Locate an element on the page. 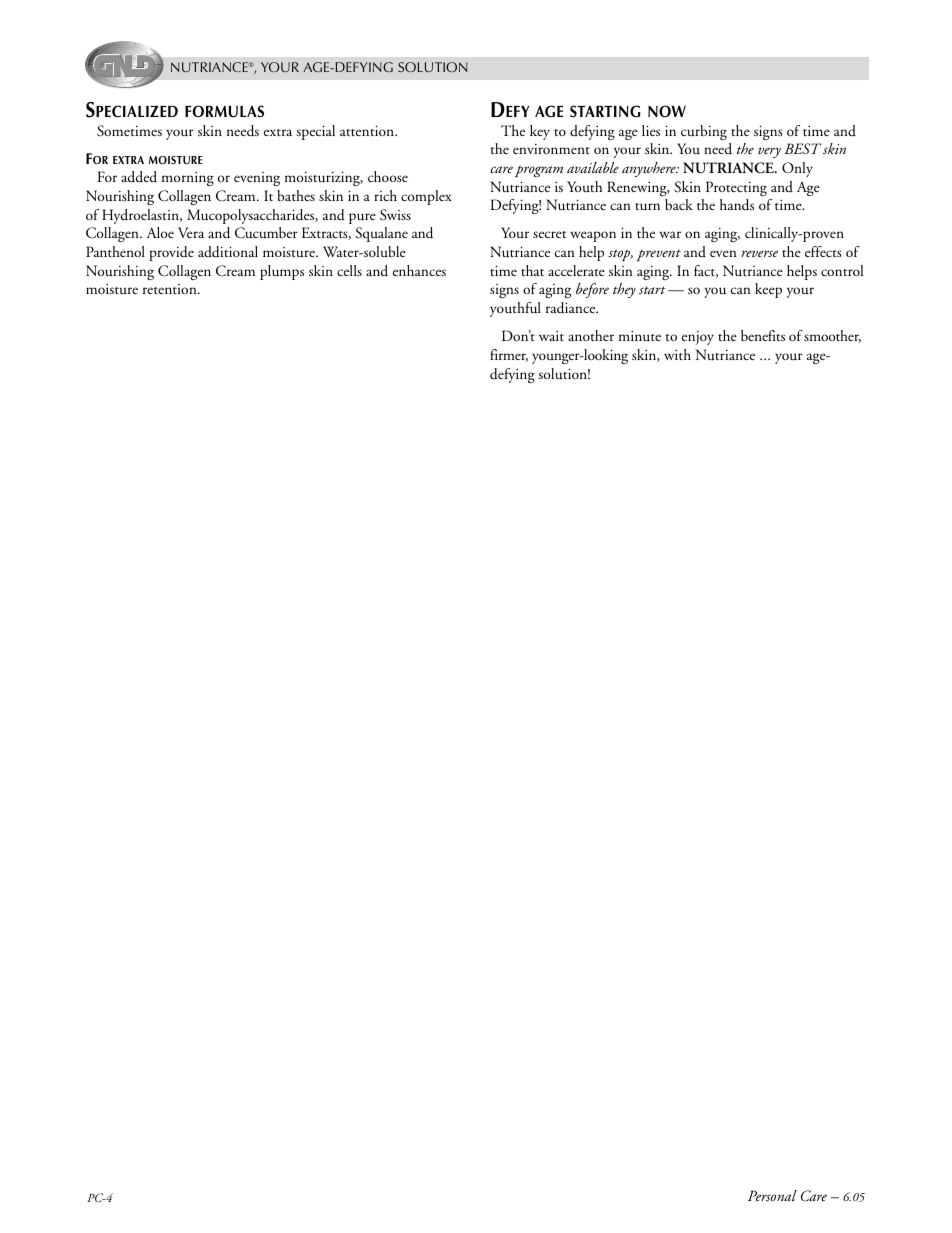  benefits is located at coordinates (763, 335).
